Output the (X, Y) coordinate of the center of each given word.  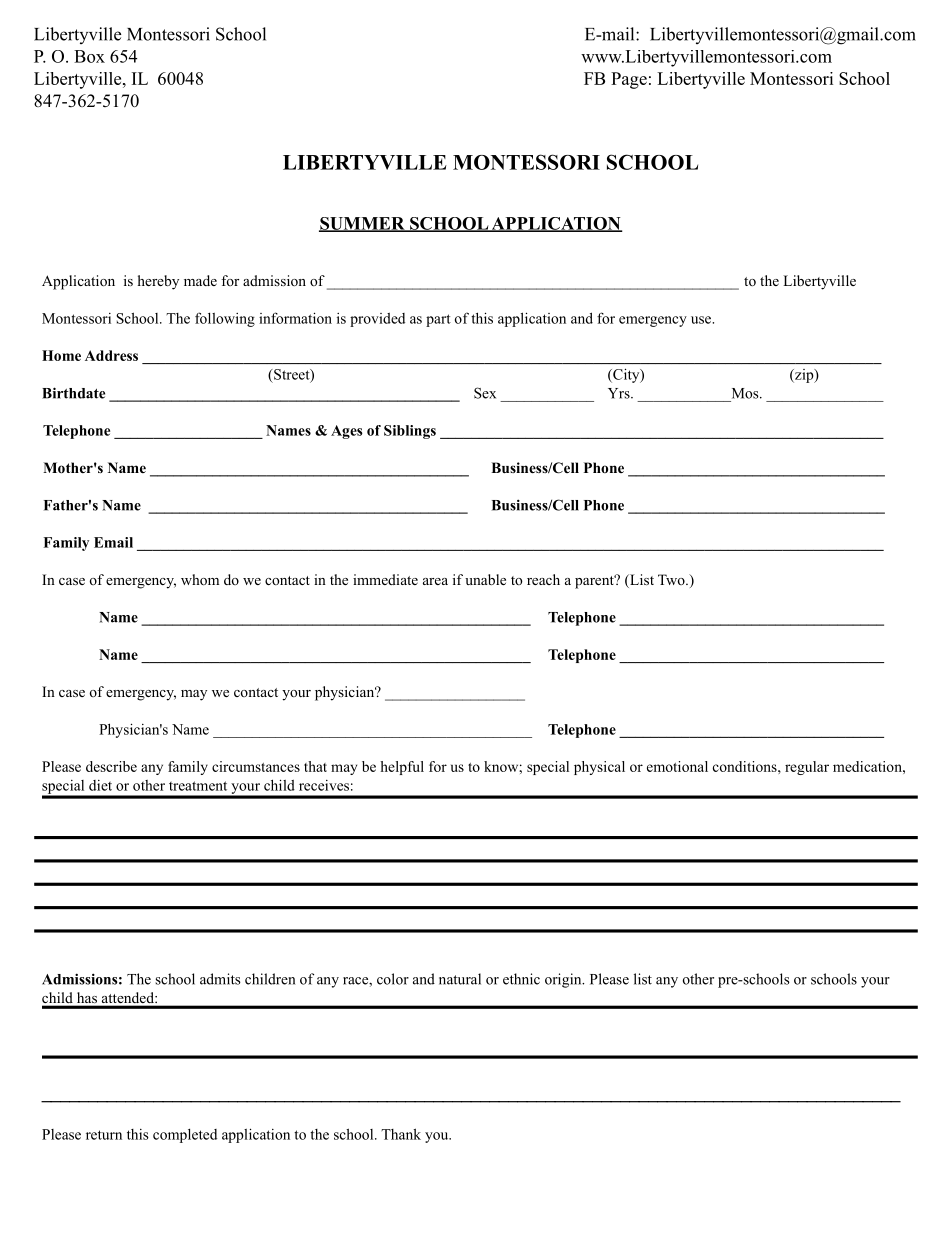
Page (629, 80)
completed (185, 1136)
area (435, 581)
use (702, 320)
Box (89, 56)
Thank (401, 1134)
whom (200, 580)
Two (672, 579)
